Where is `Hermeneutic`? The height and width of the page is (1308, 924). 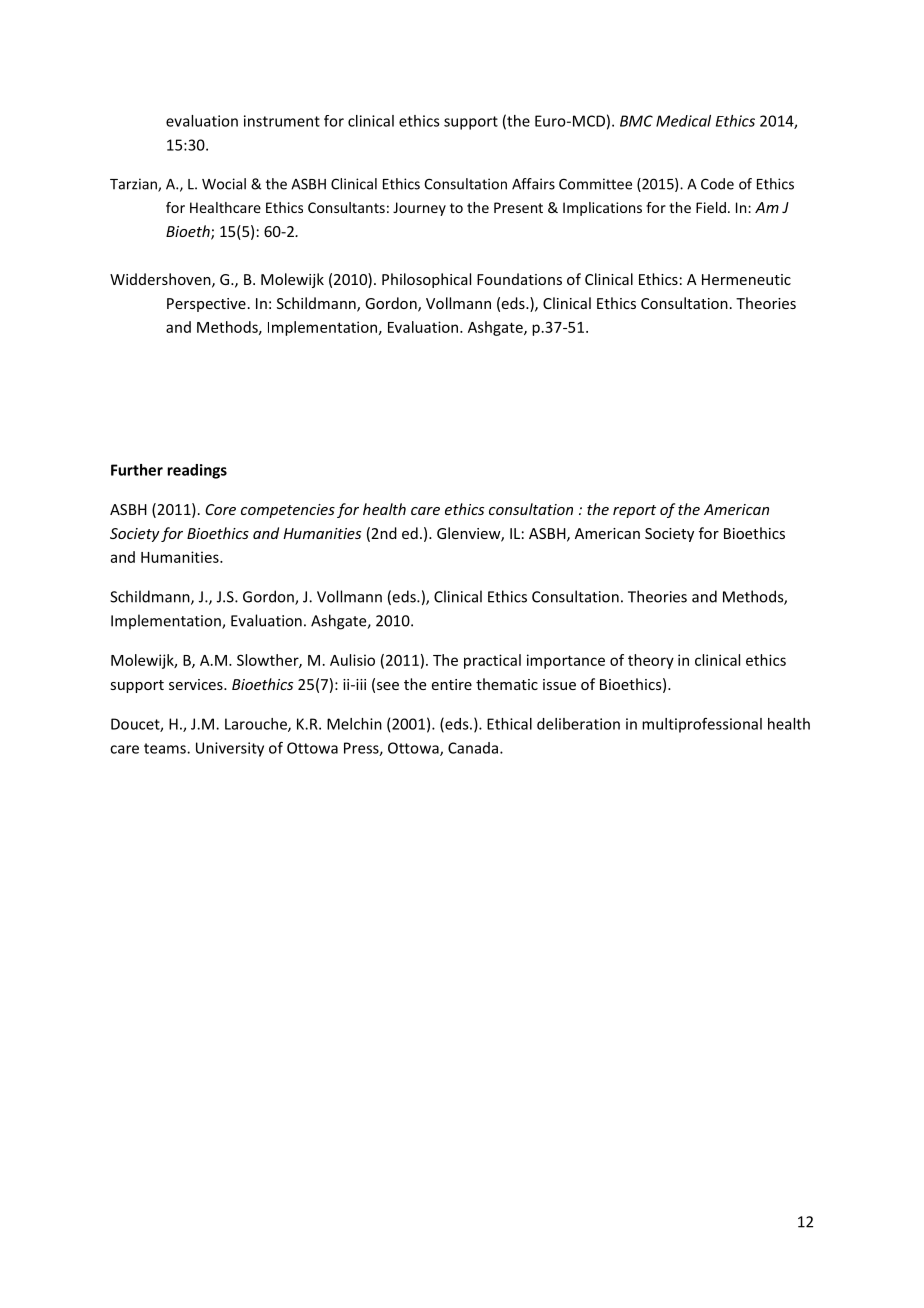 Hermeneutic is located at coordinates (746, 279).
